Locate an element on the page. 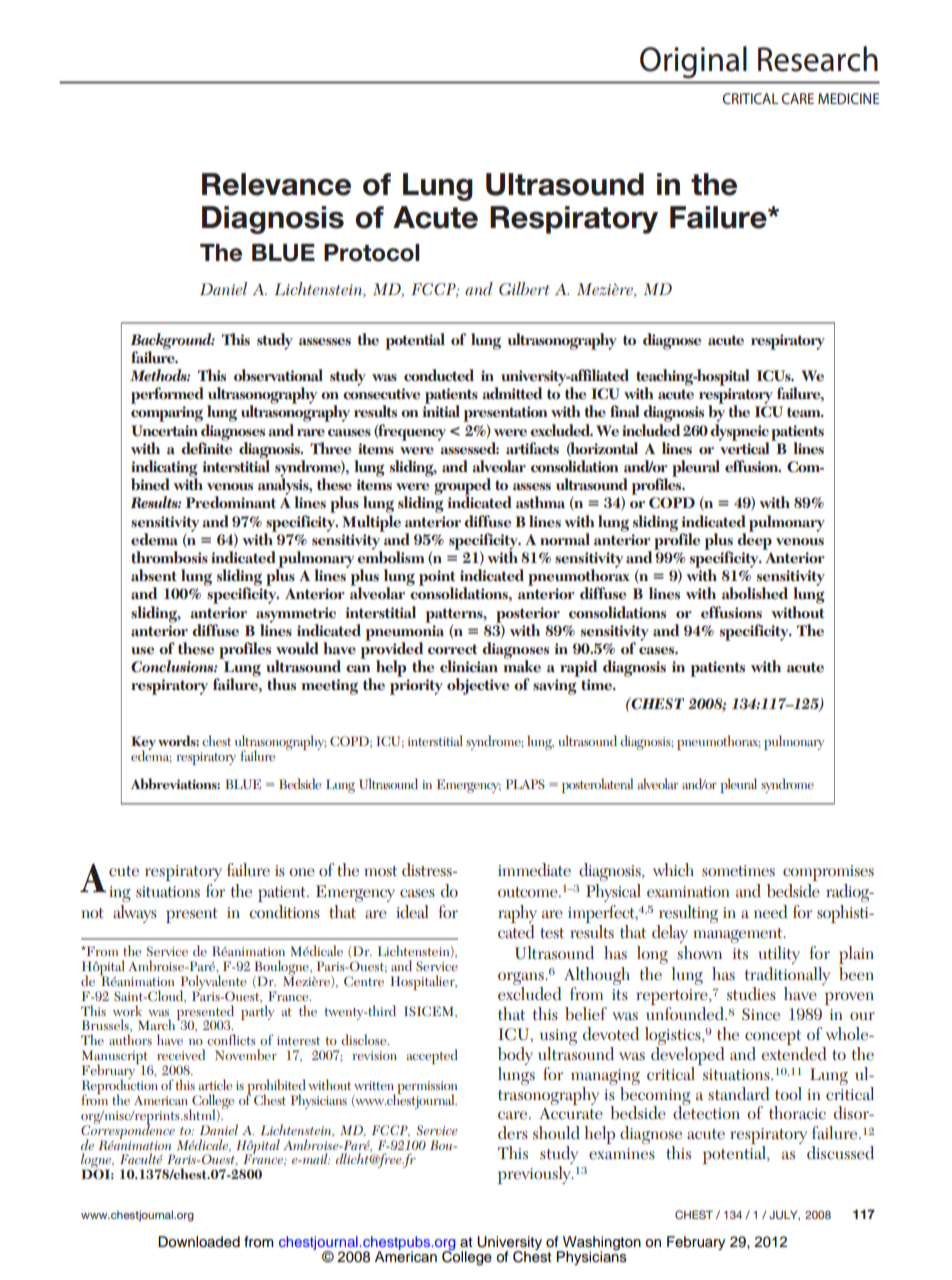  performed is located at coordinates (167, 395).
